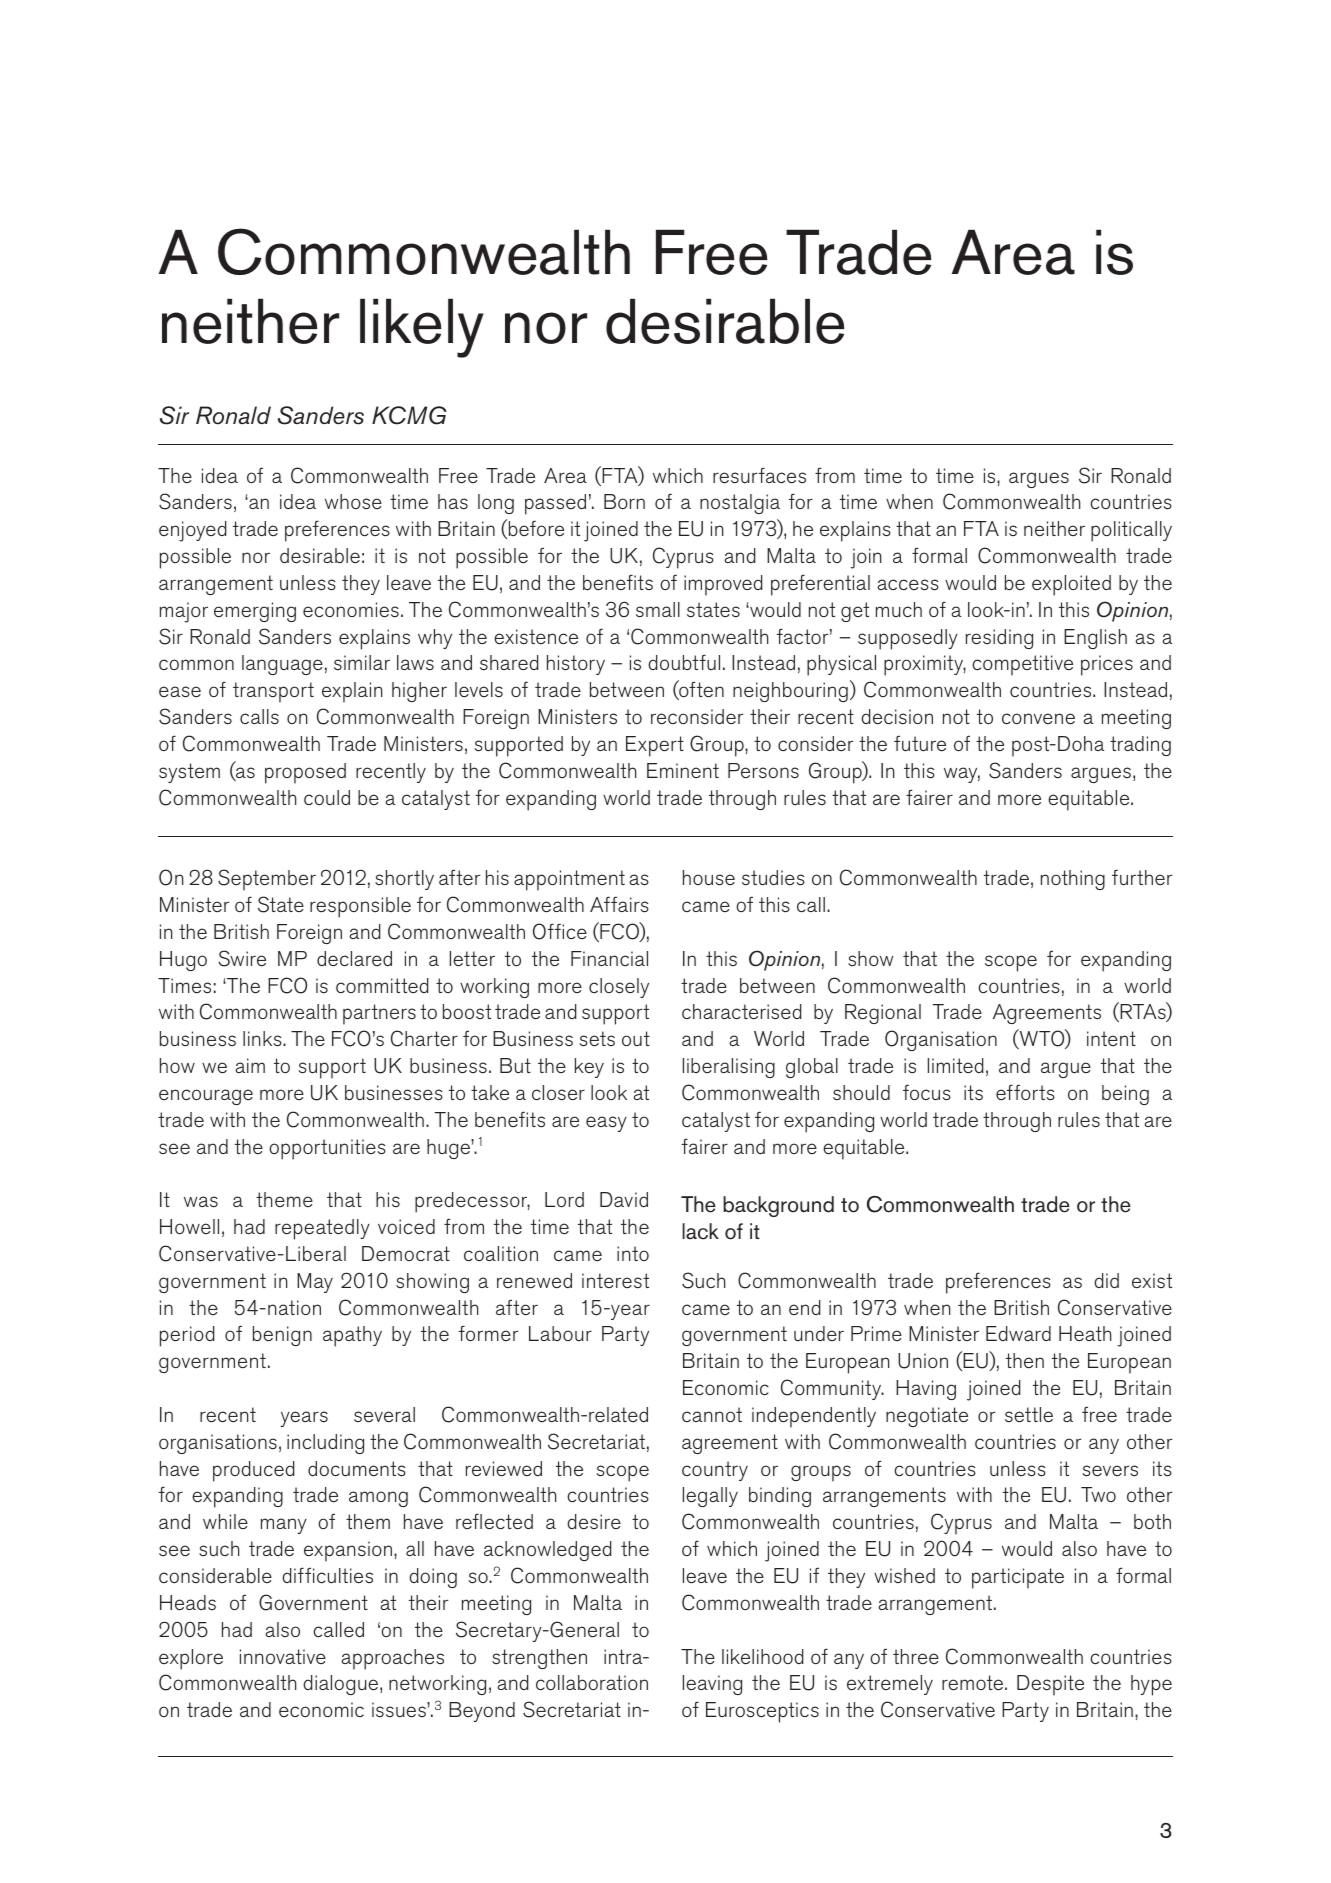 The width and height of the screenshot is (1331, 1883). What do you see at coordinates (1050, 1685) in the screenshot?
I see `Despite` at bounding box center [1050, 1685].
